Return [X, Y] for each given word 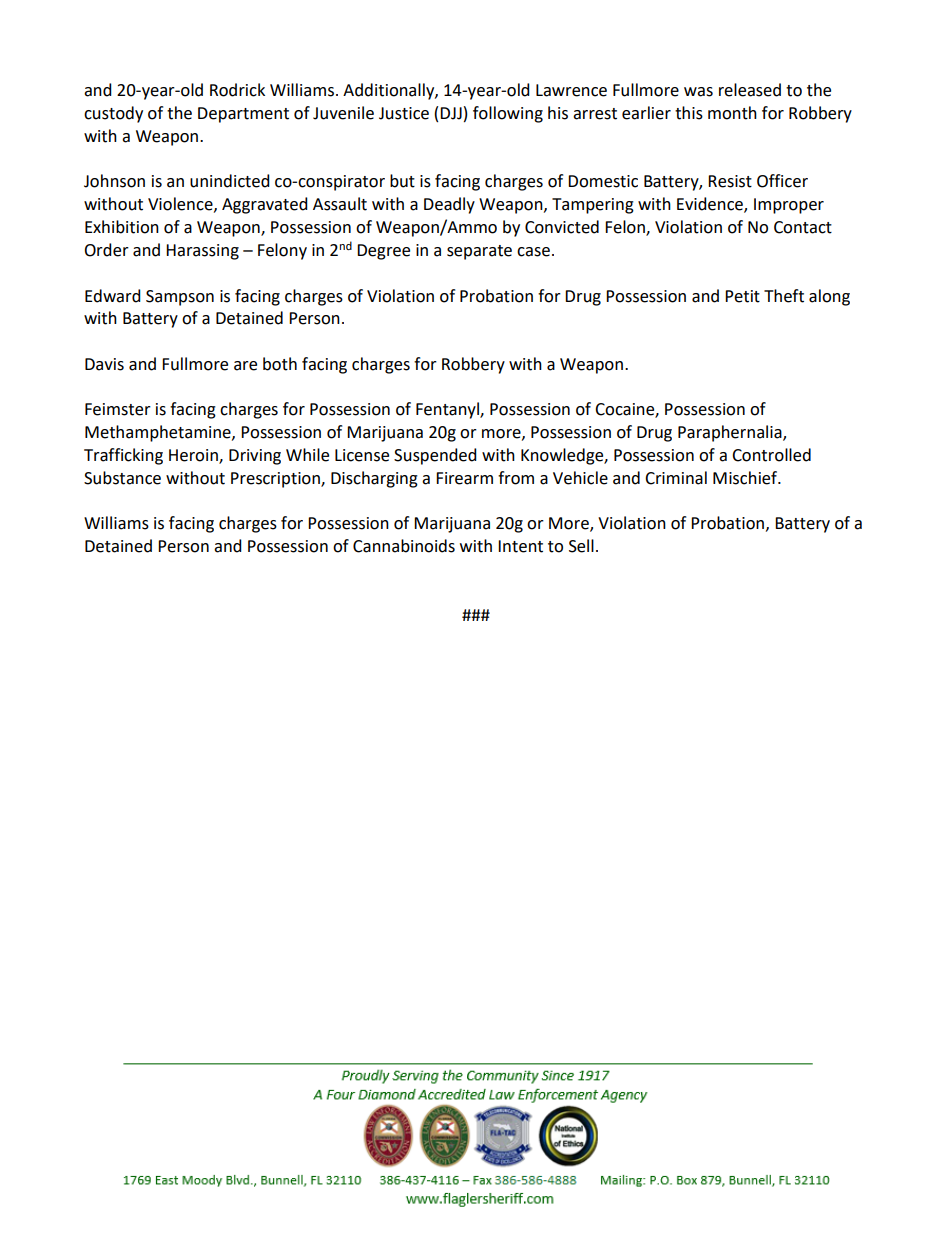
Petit [742, 296]
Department [243, 115]
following [508, 114]
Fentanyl [448, 410]
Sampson [180, 298]
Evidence [711, 205]
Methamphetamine [159, 433]
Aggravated [265, 205]
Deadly [449, 205]
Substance [122, 478]
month [732, 113]
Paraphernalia [731, 433]
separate [479, 252]
